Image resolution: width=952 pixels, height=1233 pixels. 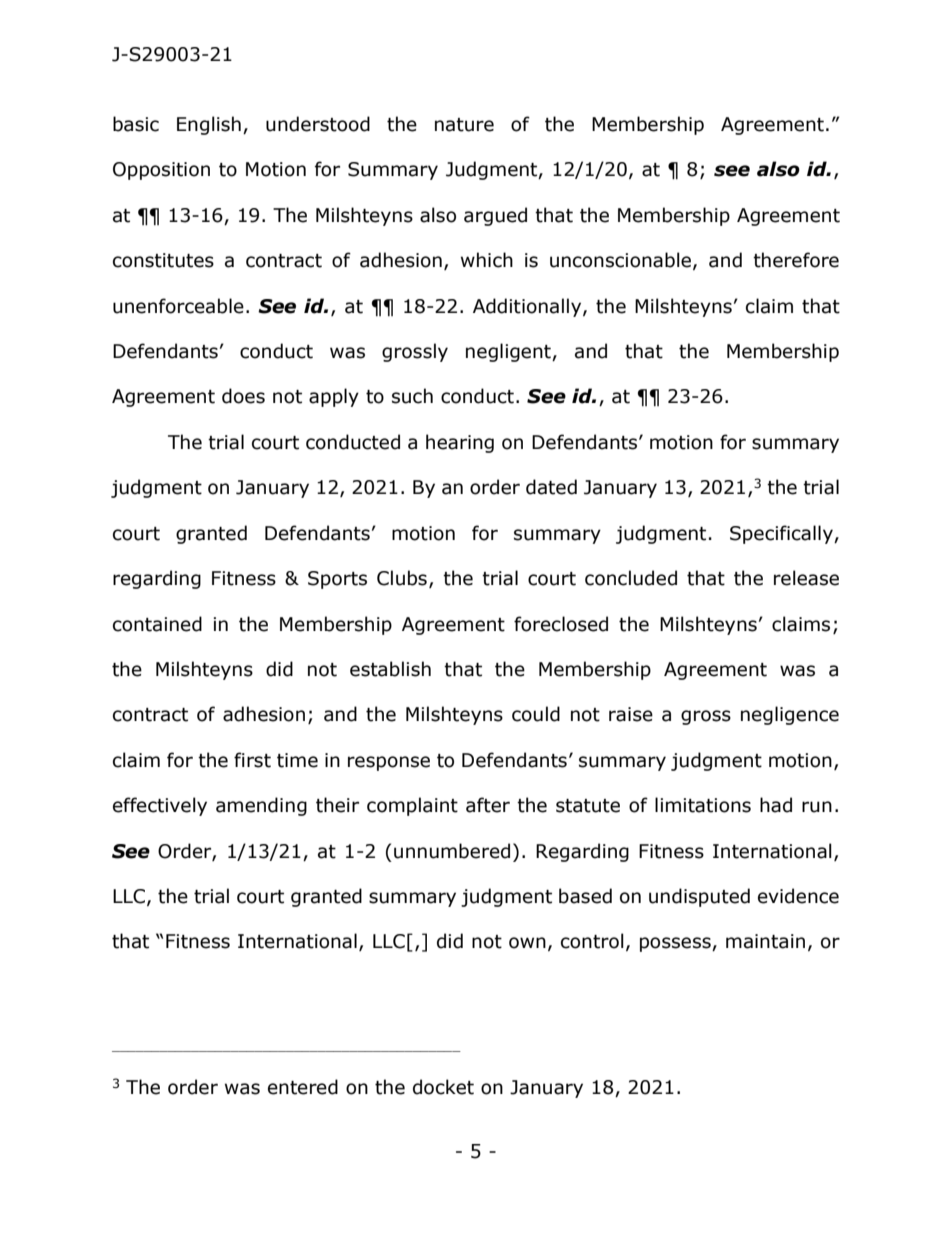 What do you see at coordinates (337, 580) in the page?
I see `Sports` at bounding box center [337, 580].
